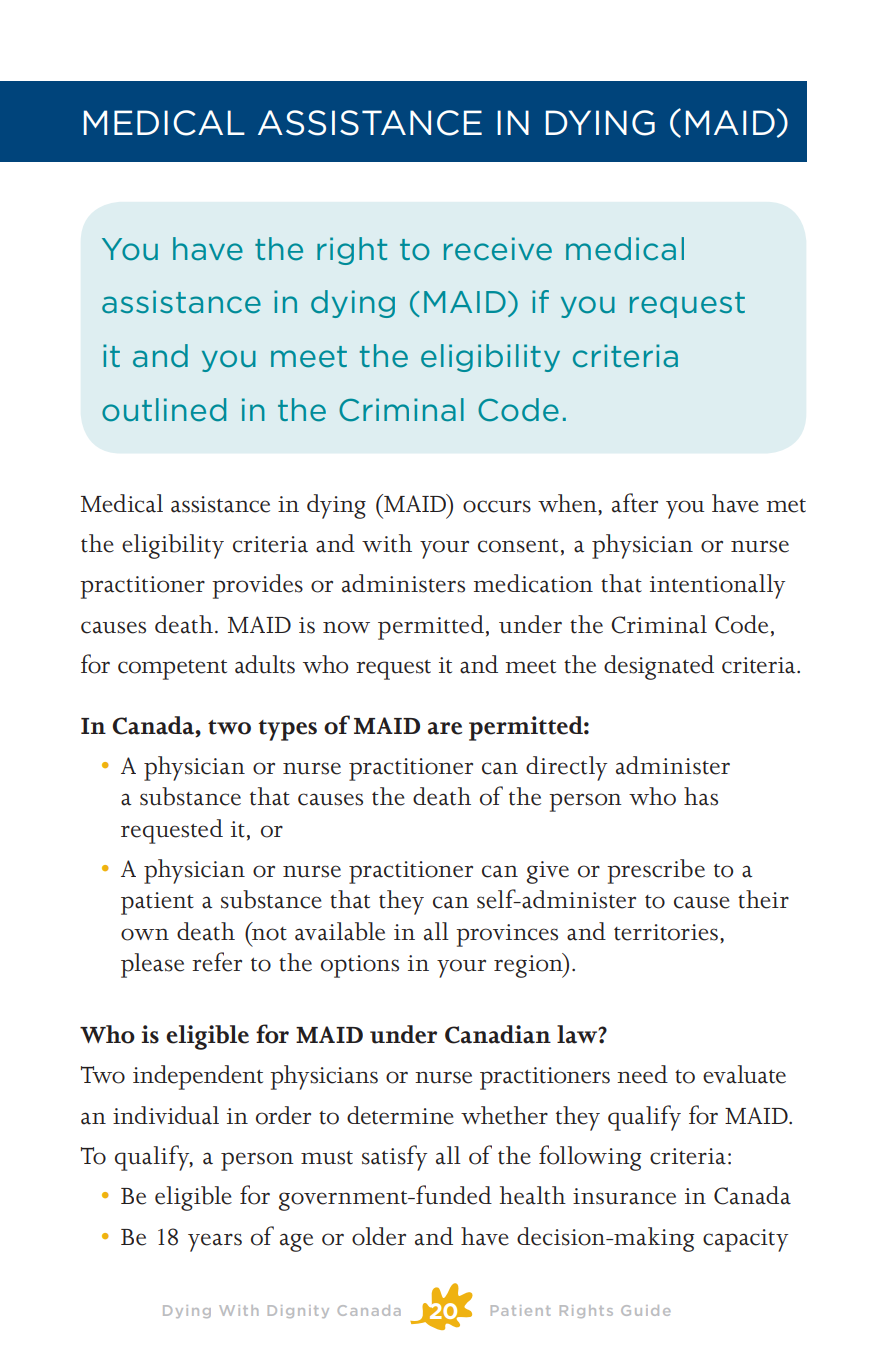 This screenshot has width=887, height=1372. I want to click on adults, so click(265, 664).
